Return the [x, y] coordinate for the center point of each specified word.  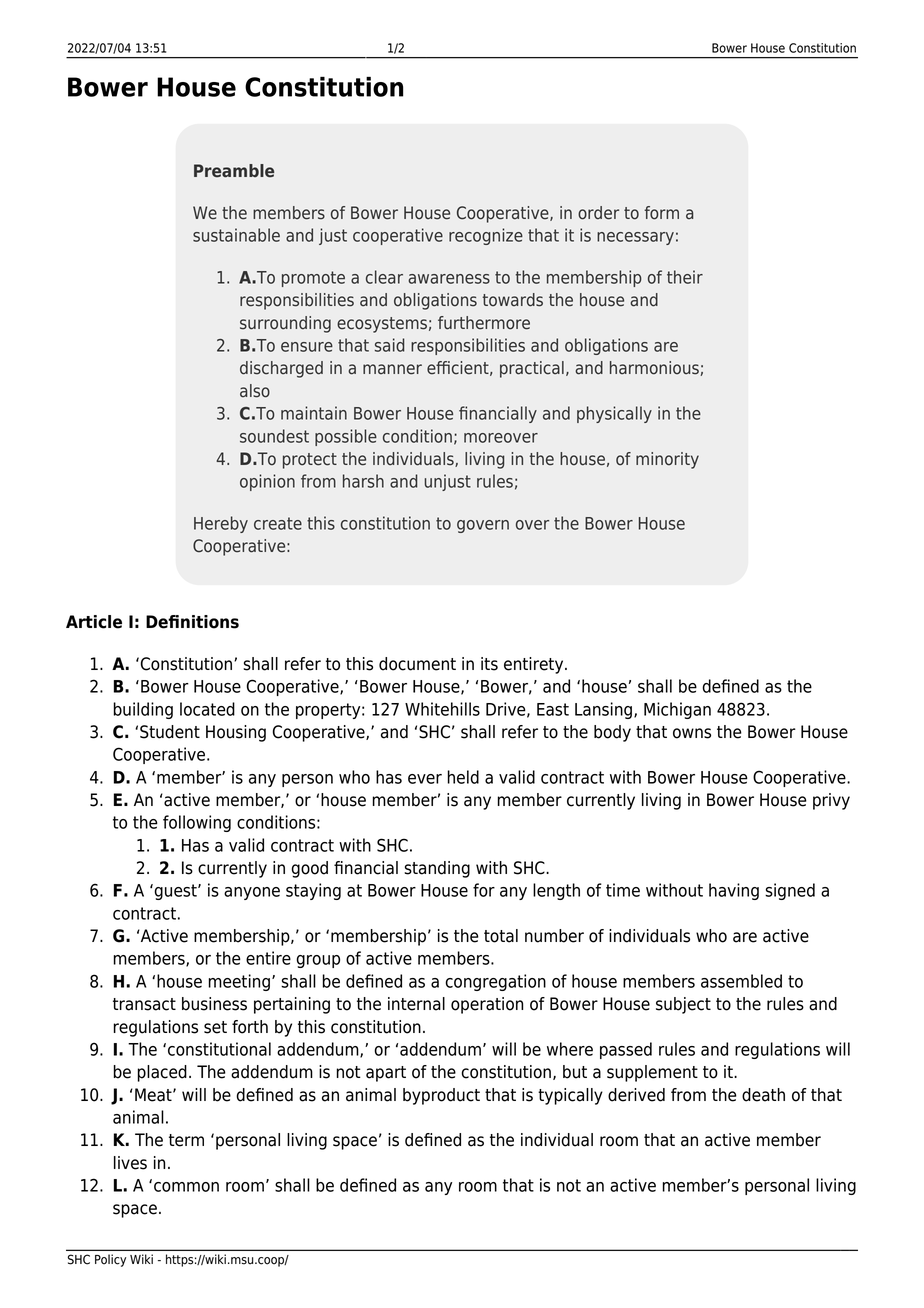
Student [170, 732]
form [661, 213]
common [186, 1187]
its [489, 664]
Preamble [234, 171]
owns [692, 733]
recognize [486, 236]
